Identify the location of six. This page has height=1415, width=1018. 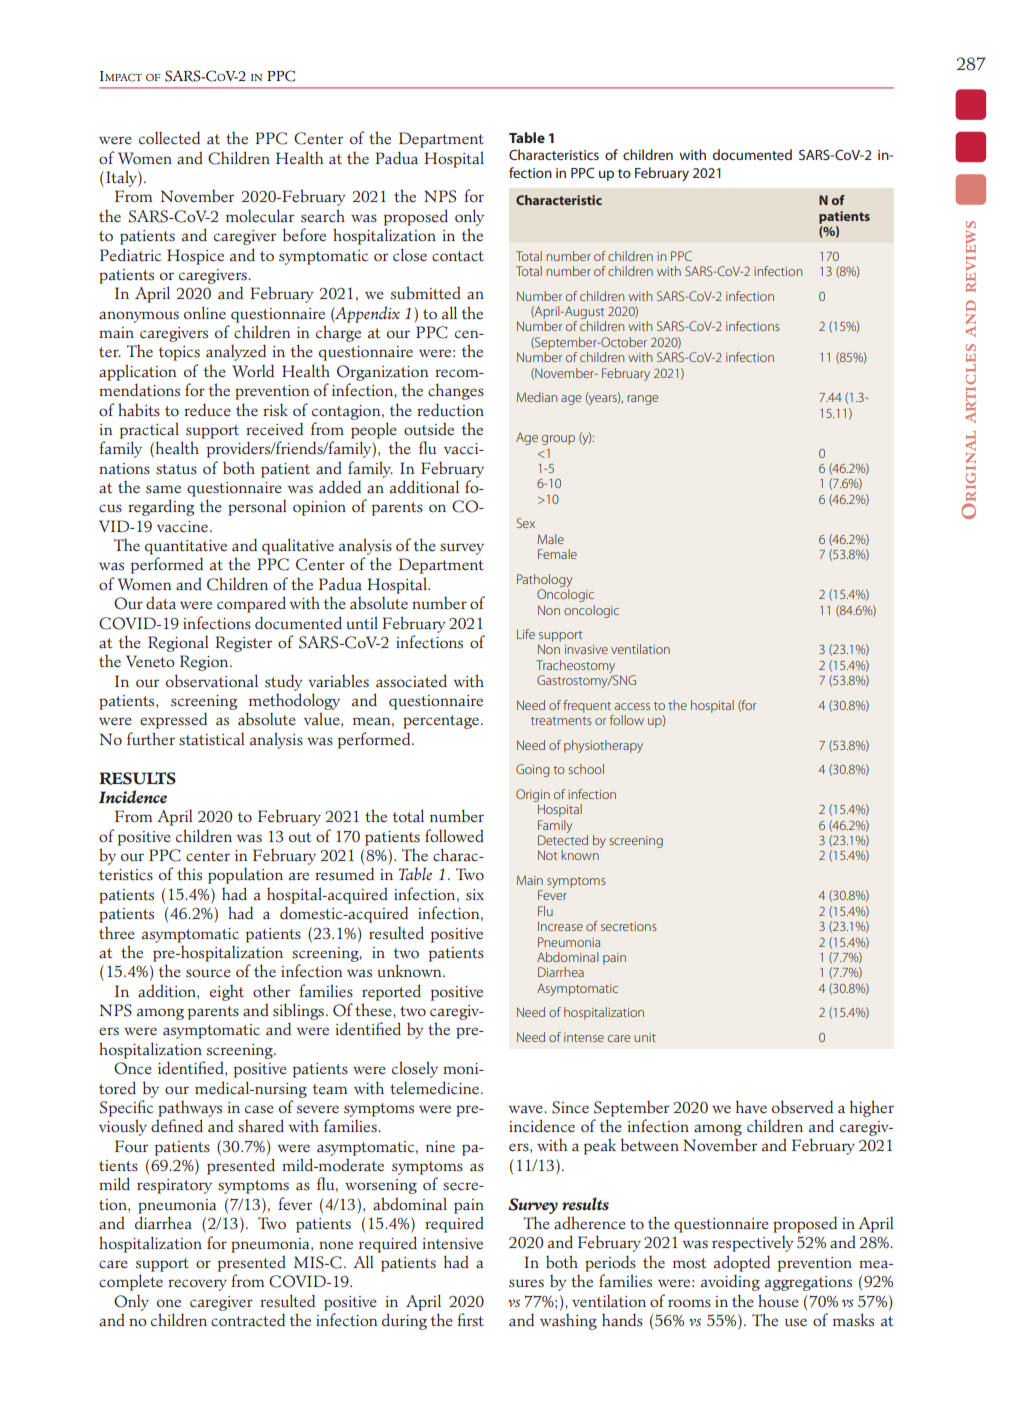
(475, 895).
